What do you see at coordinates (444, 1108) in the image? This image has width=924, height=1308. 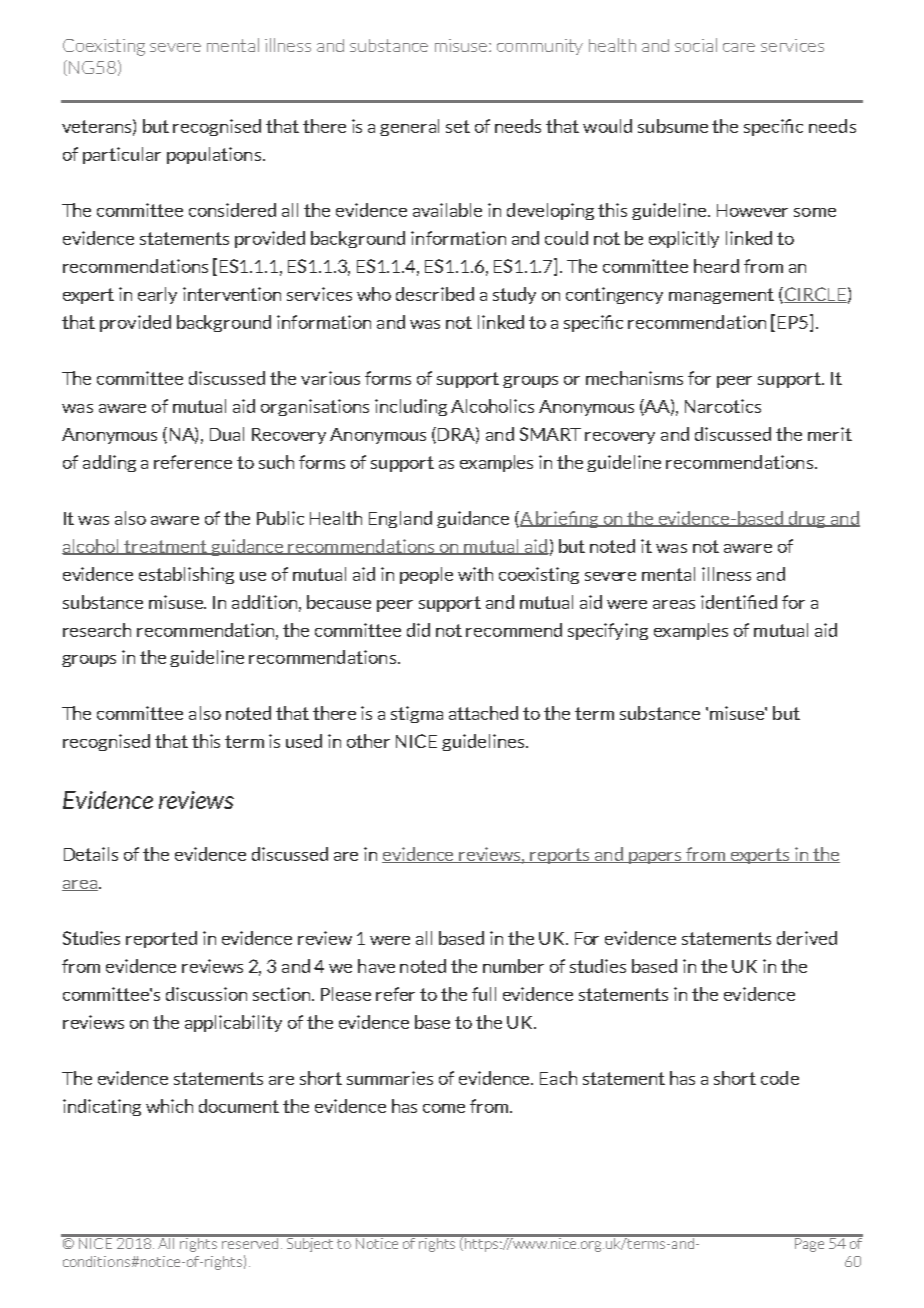 I see `come` at bounding box center [444, 1108].
